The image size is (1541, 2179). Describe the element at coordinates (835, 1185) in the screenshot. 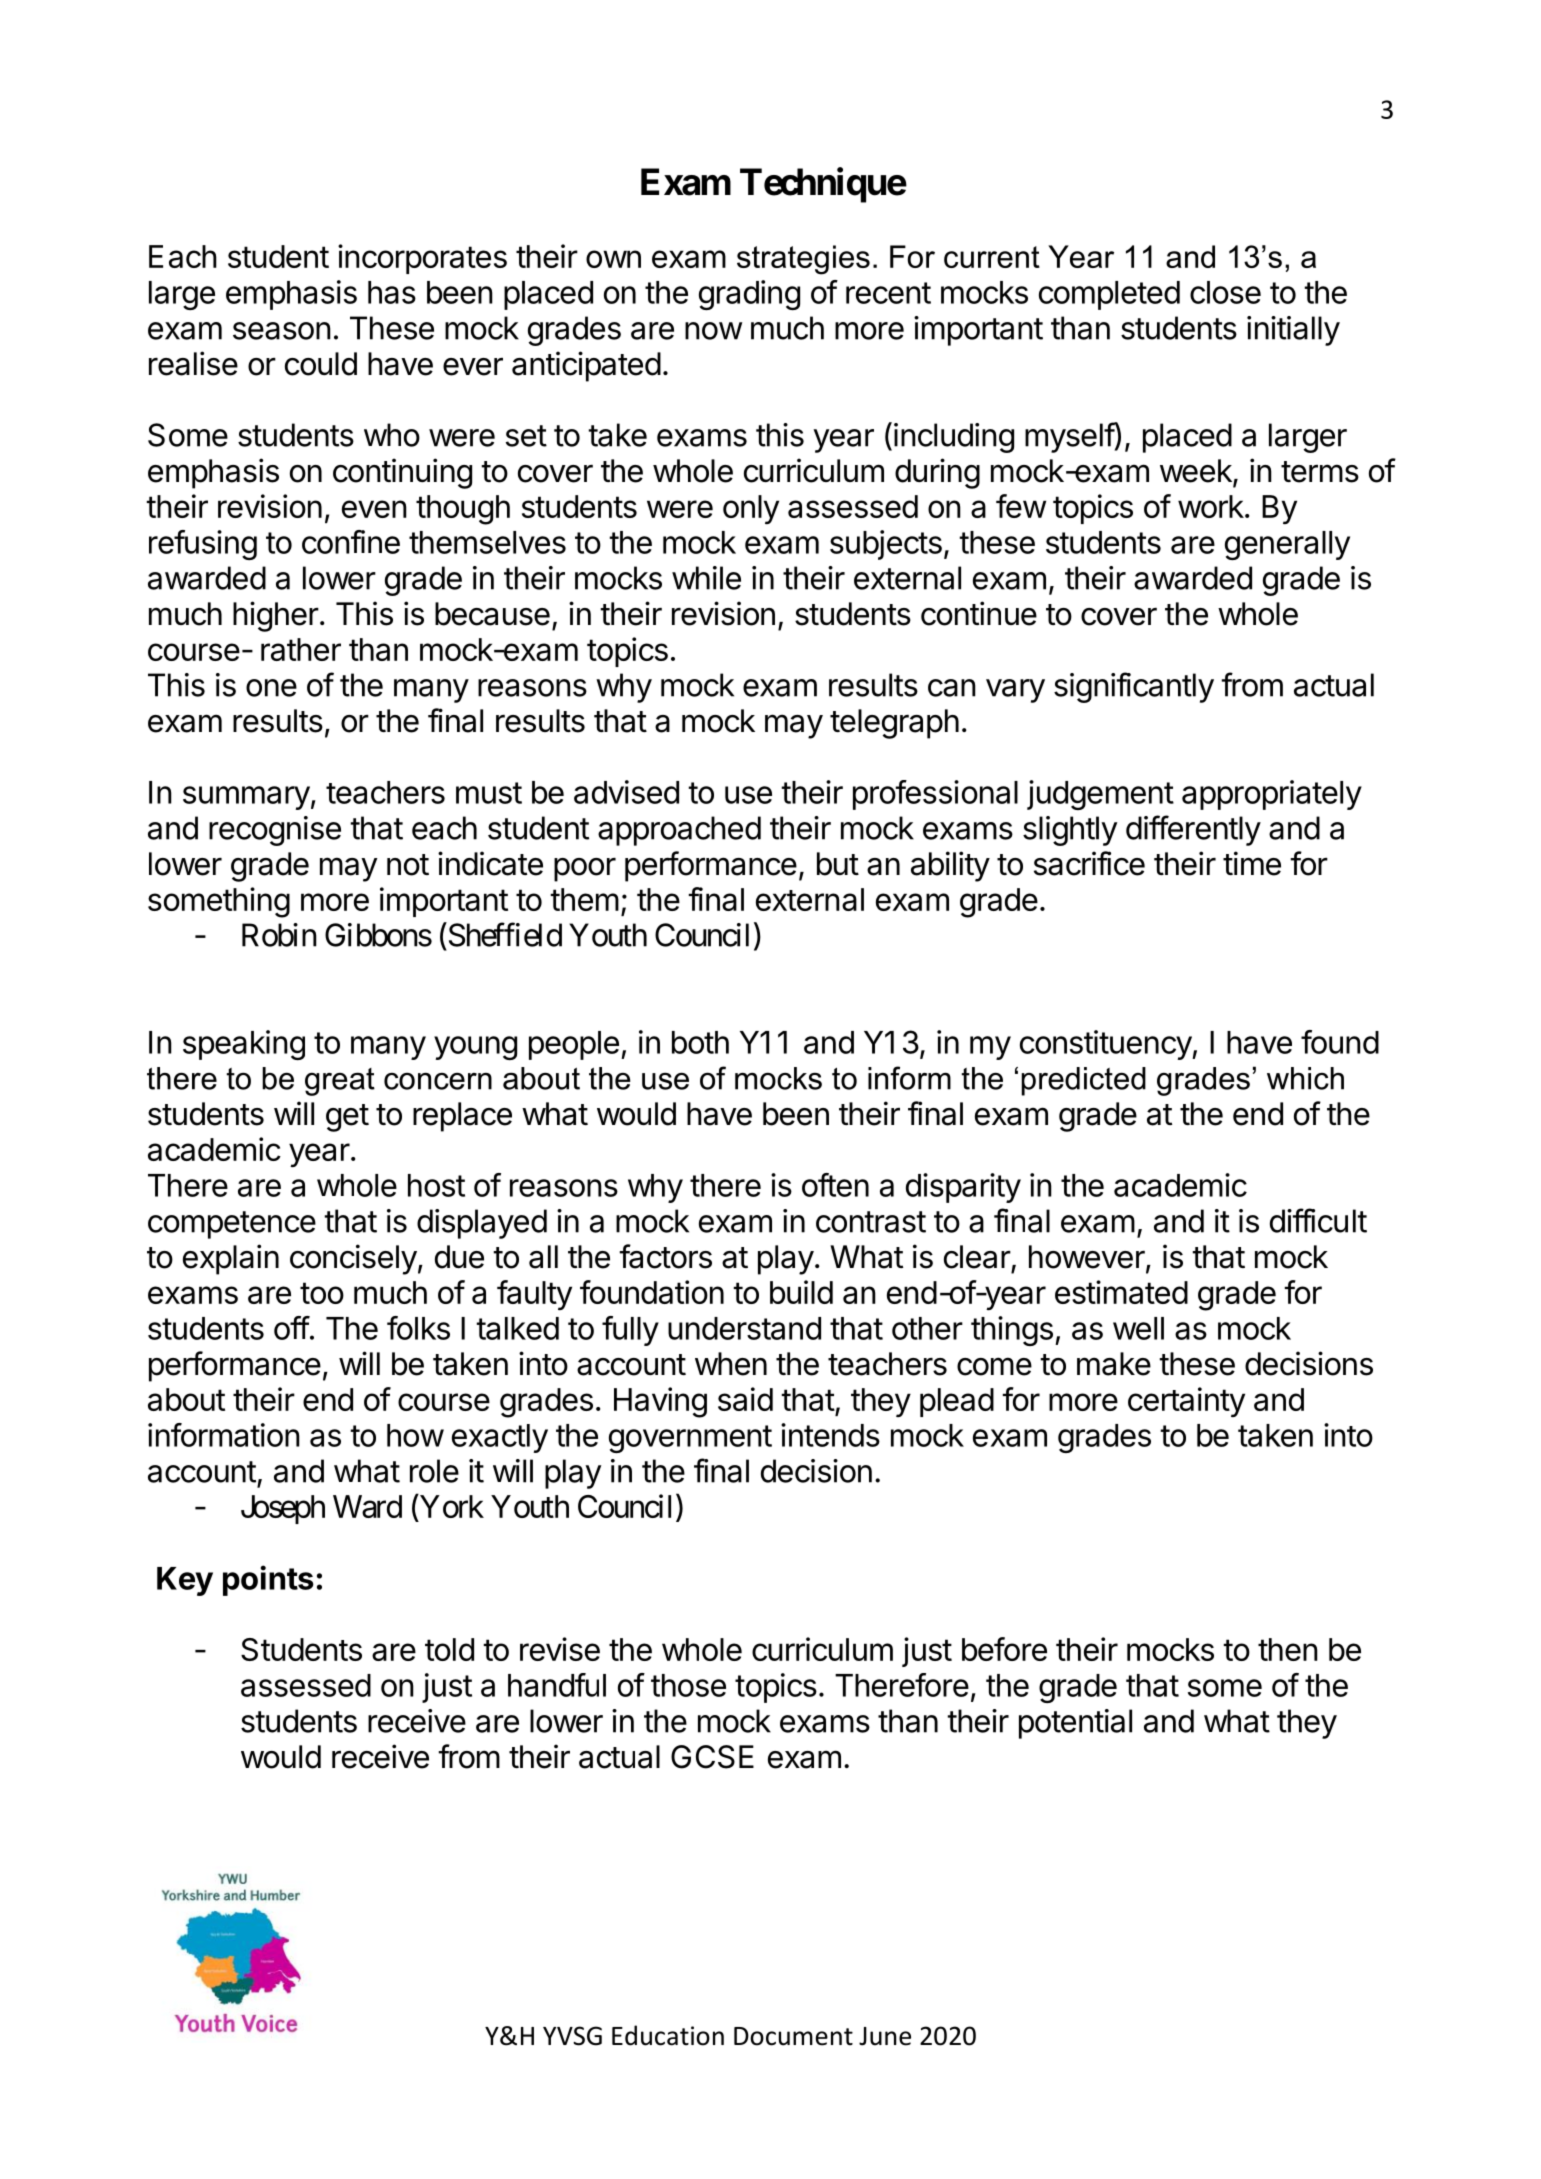

I see `often` at that location.
